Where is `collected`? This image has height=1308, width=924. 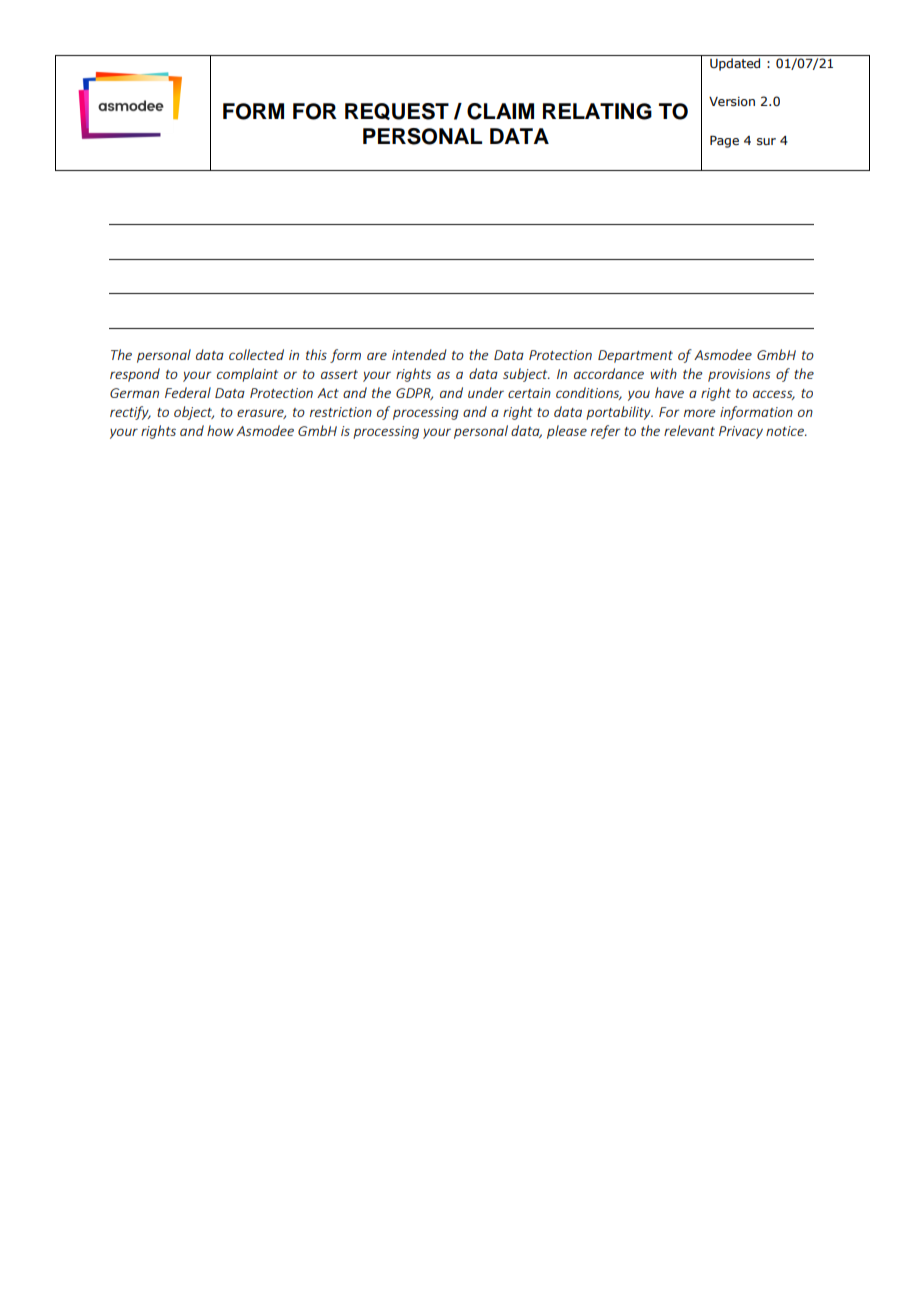
collected is located at coordinates (256, 354).
